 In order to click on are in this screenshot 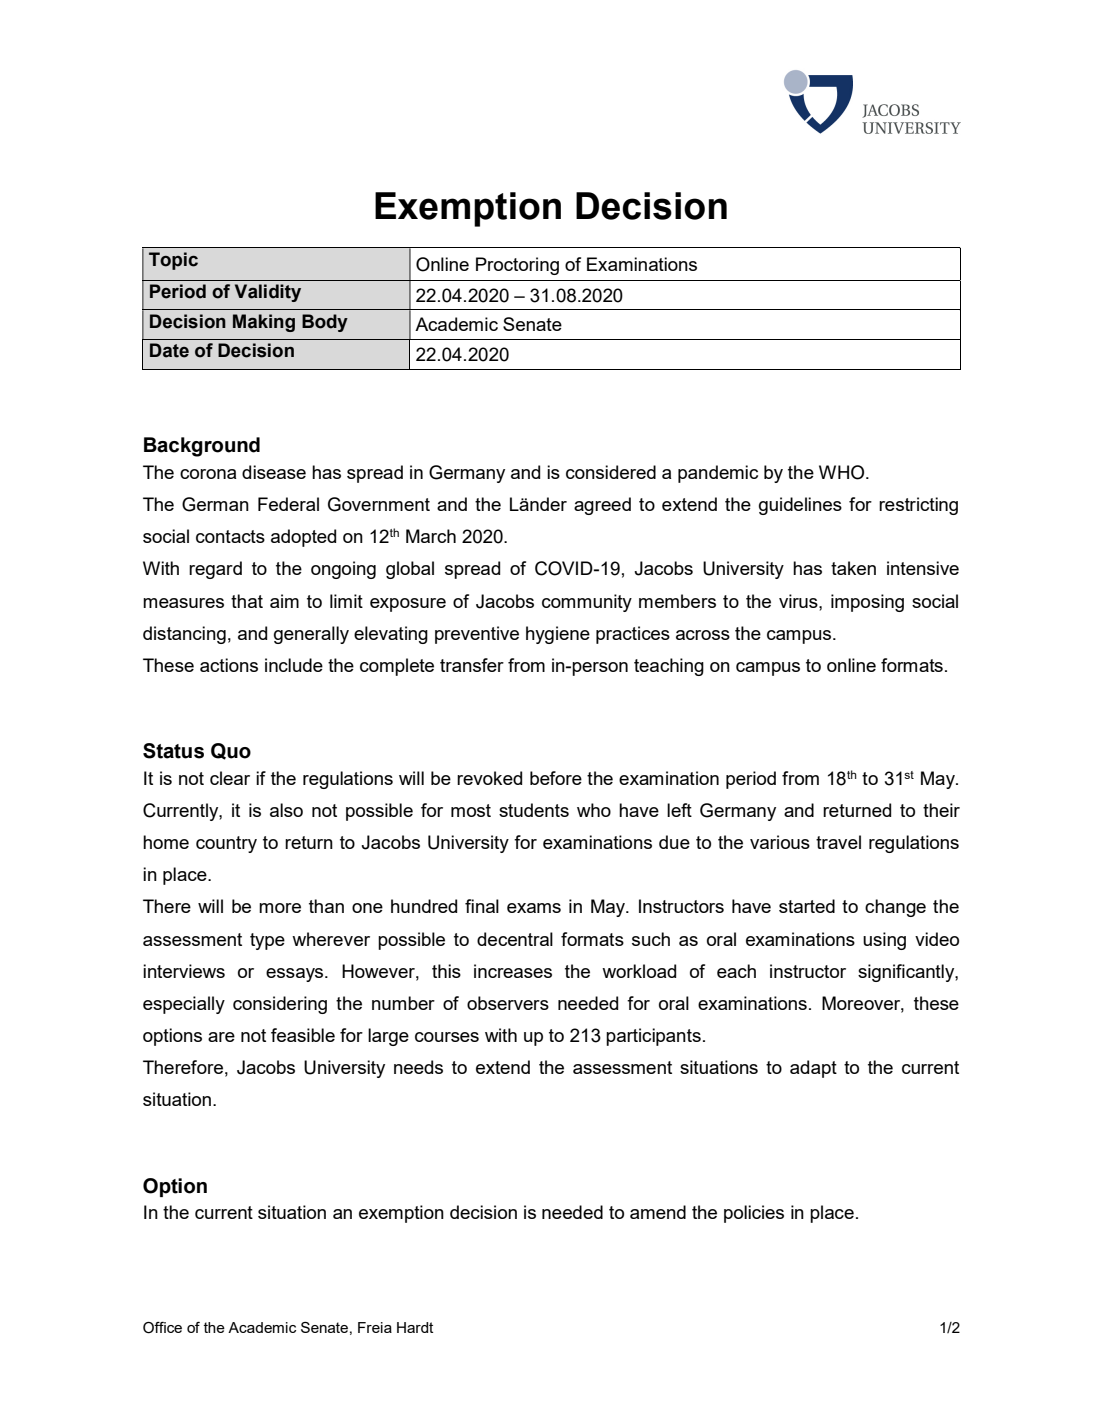, I will do `click(221, 1037)`.
